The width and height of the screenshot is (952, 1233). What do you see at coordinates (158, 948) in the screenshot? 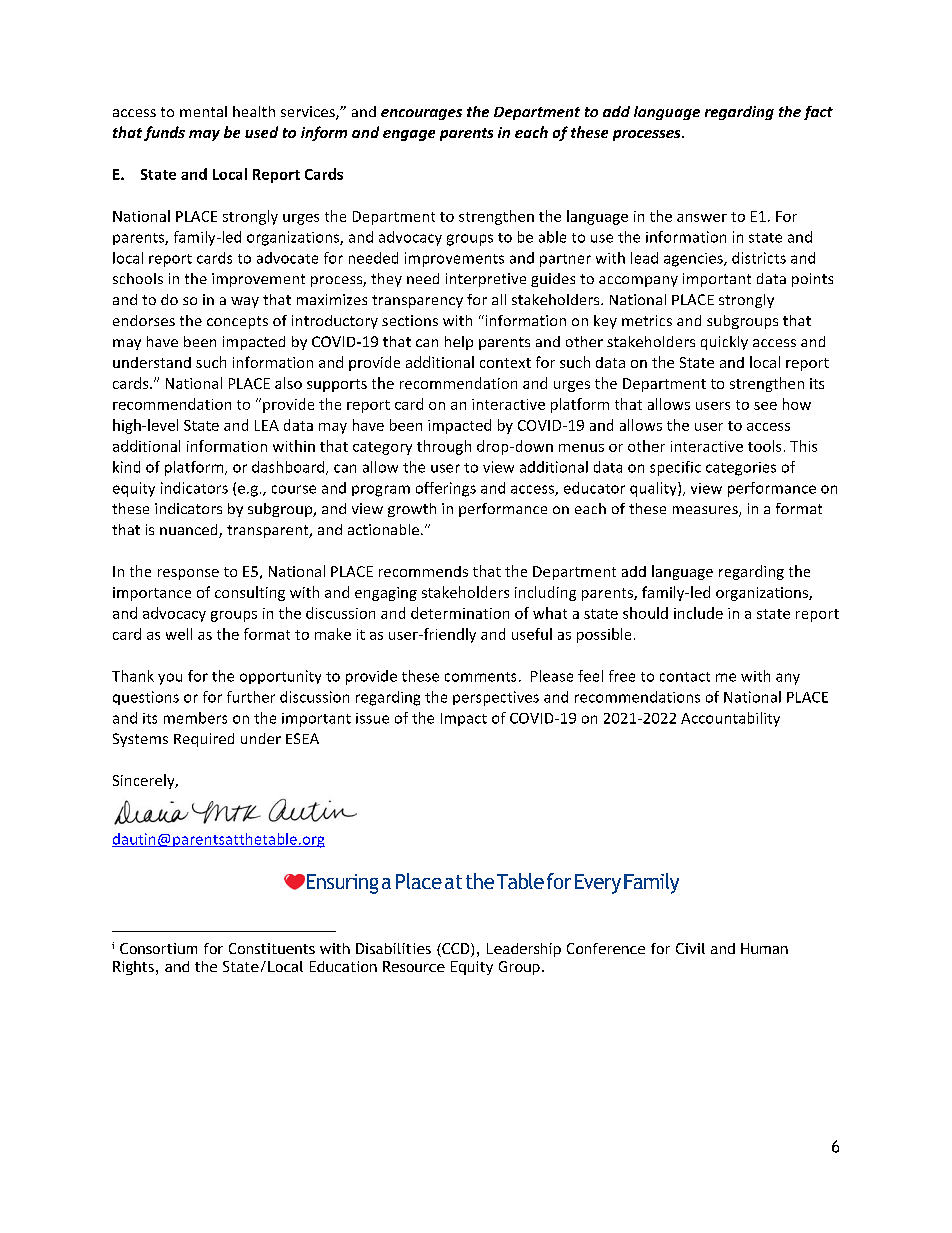
I see `Consortium` at bounding box center [158, 948].
